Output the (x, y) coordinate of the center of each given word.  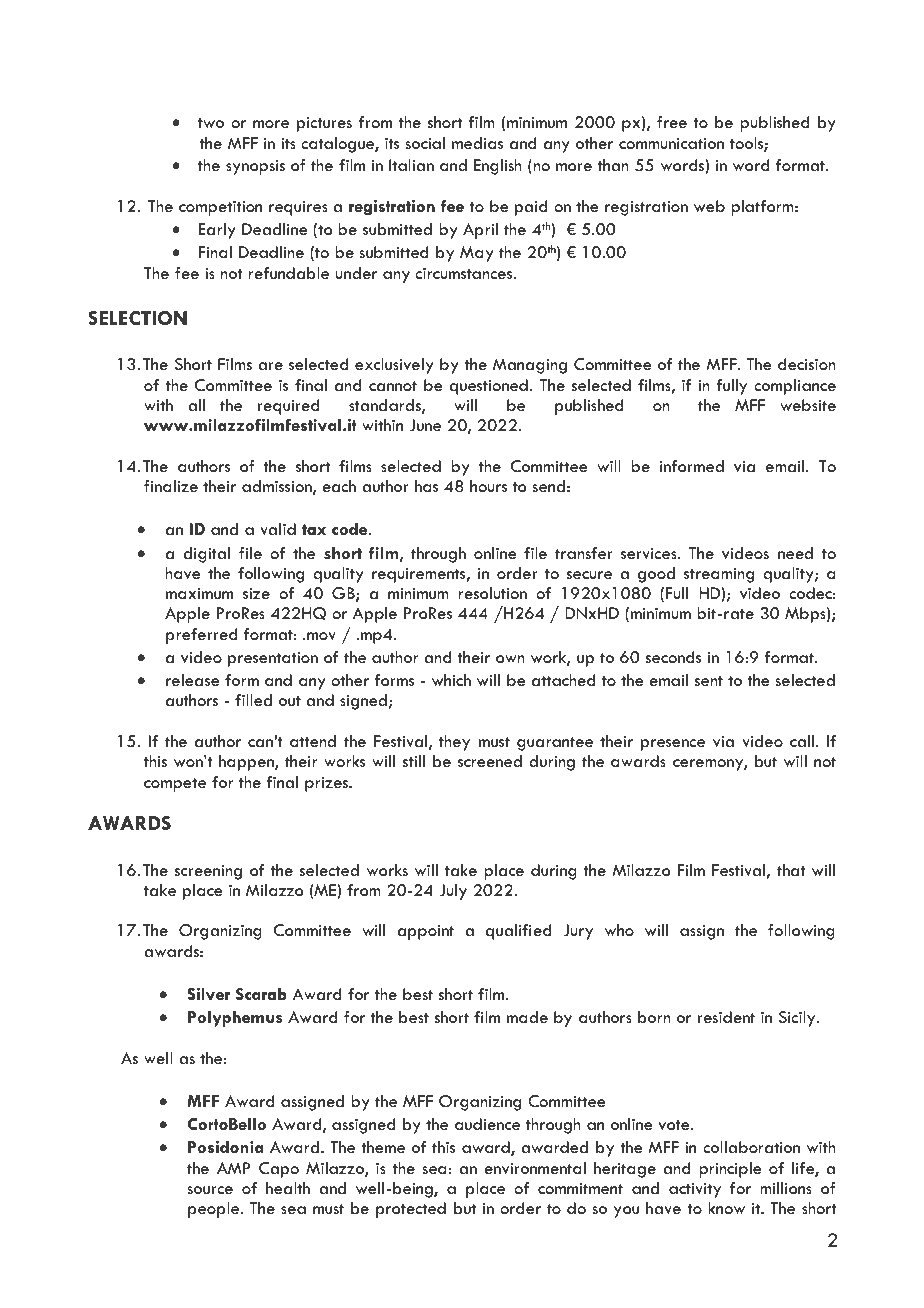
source (210, 1190)
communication (671, 143)
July (453, 892)
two (211, 123)
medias (477, 143)
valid (278, 529)
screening (208, 872)
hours (488, 486)
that (791, 870)
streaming (719, 575)
